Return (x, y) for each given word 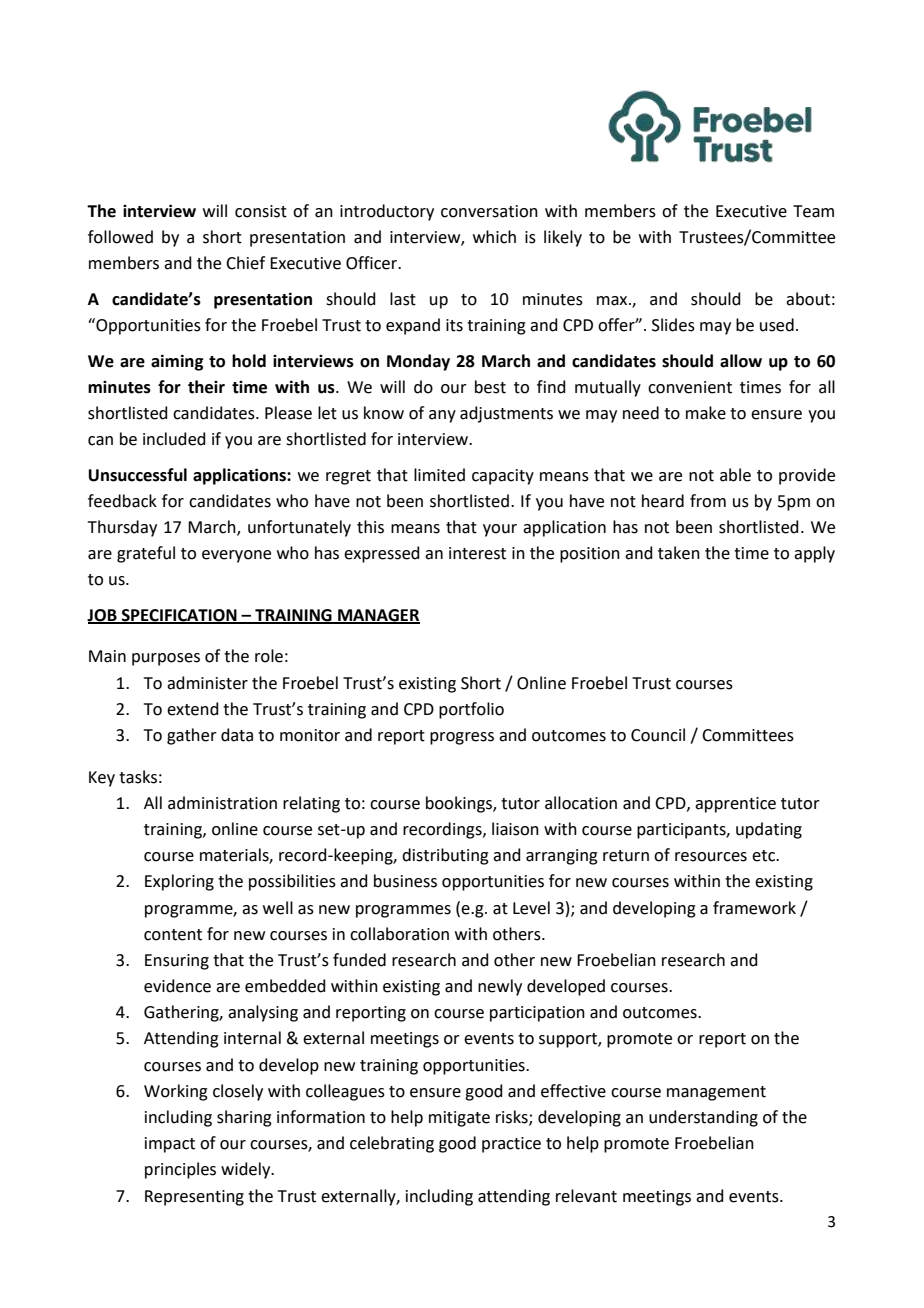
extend (193, 709)
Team (813, 211)
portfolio (471, 710)
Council (658, 735)
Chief (245, 263)
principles (180, 1170)
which (494, 237)
